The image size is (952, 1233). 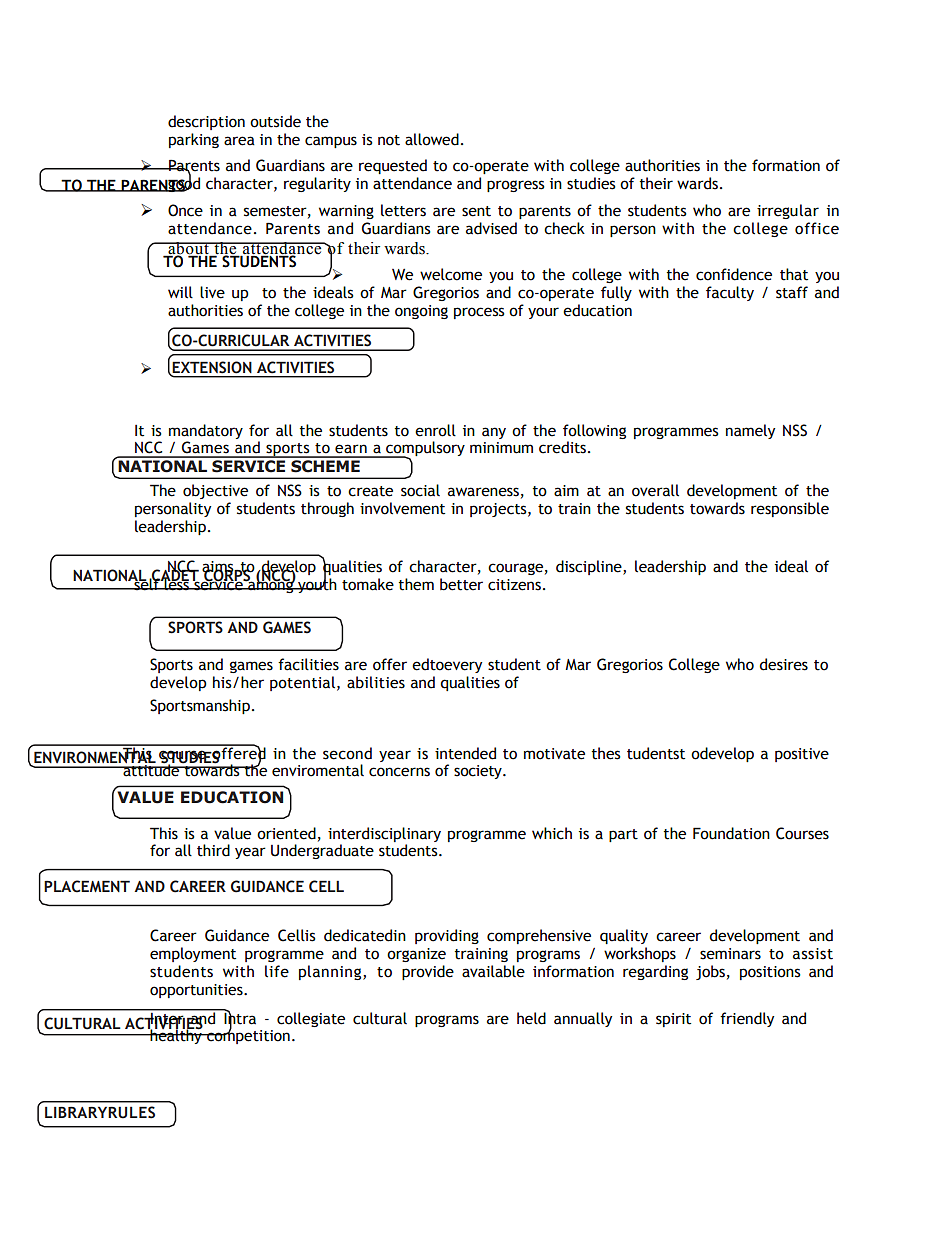 What do you see at coordinates (428, 972) in the screenshot?
I see `provide` at bounding box center [428, 972].
